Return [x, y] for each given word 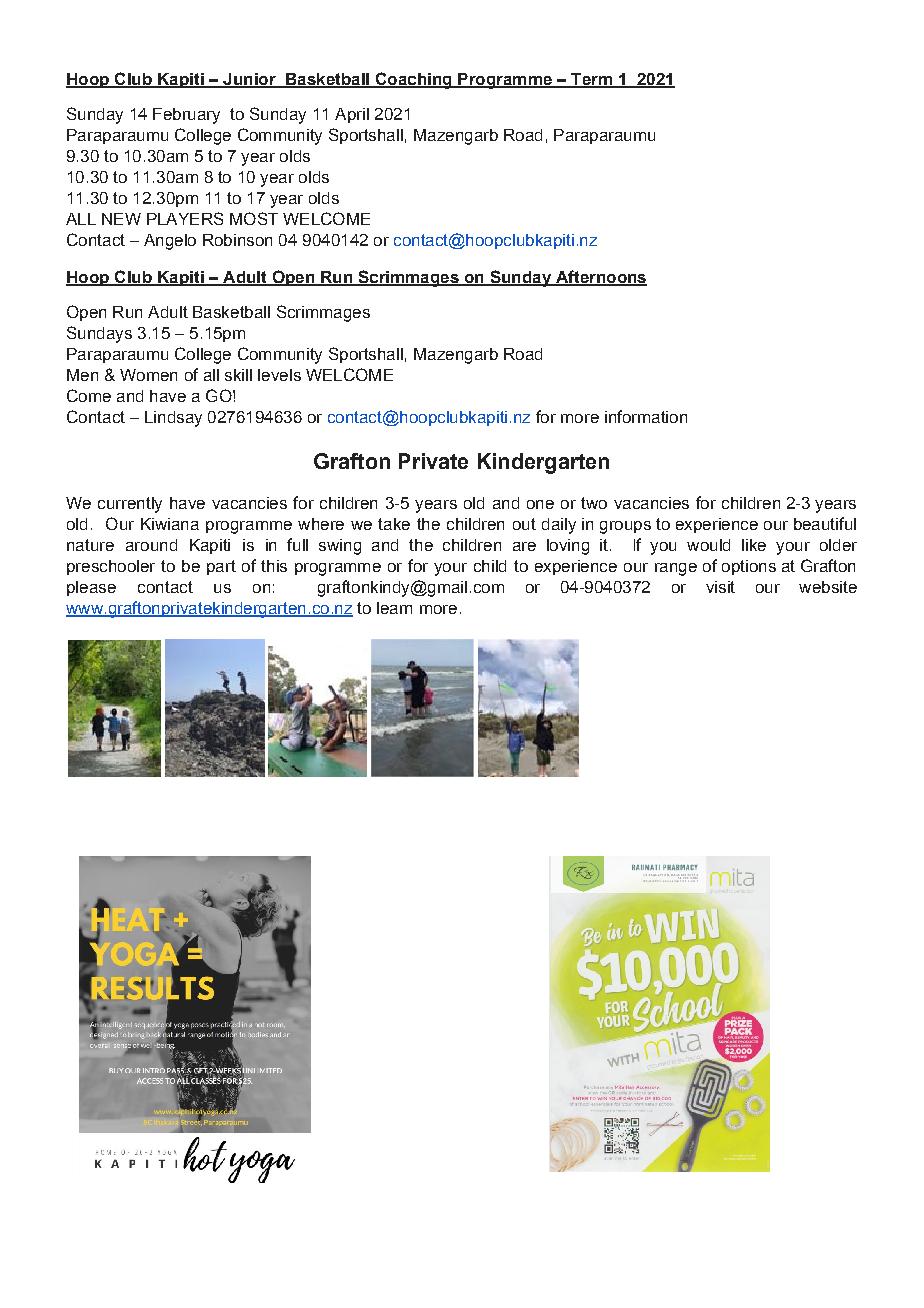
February [186, 116]
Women [148, 375]
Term [591, 80]
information [646, 416]
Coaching [413, 80]
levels [279, 375]
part [221, 567]
